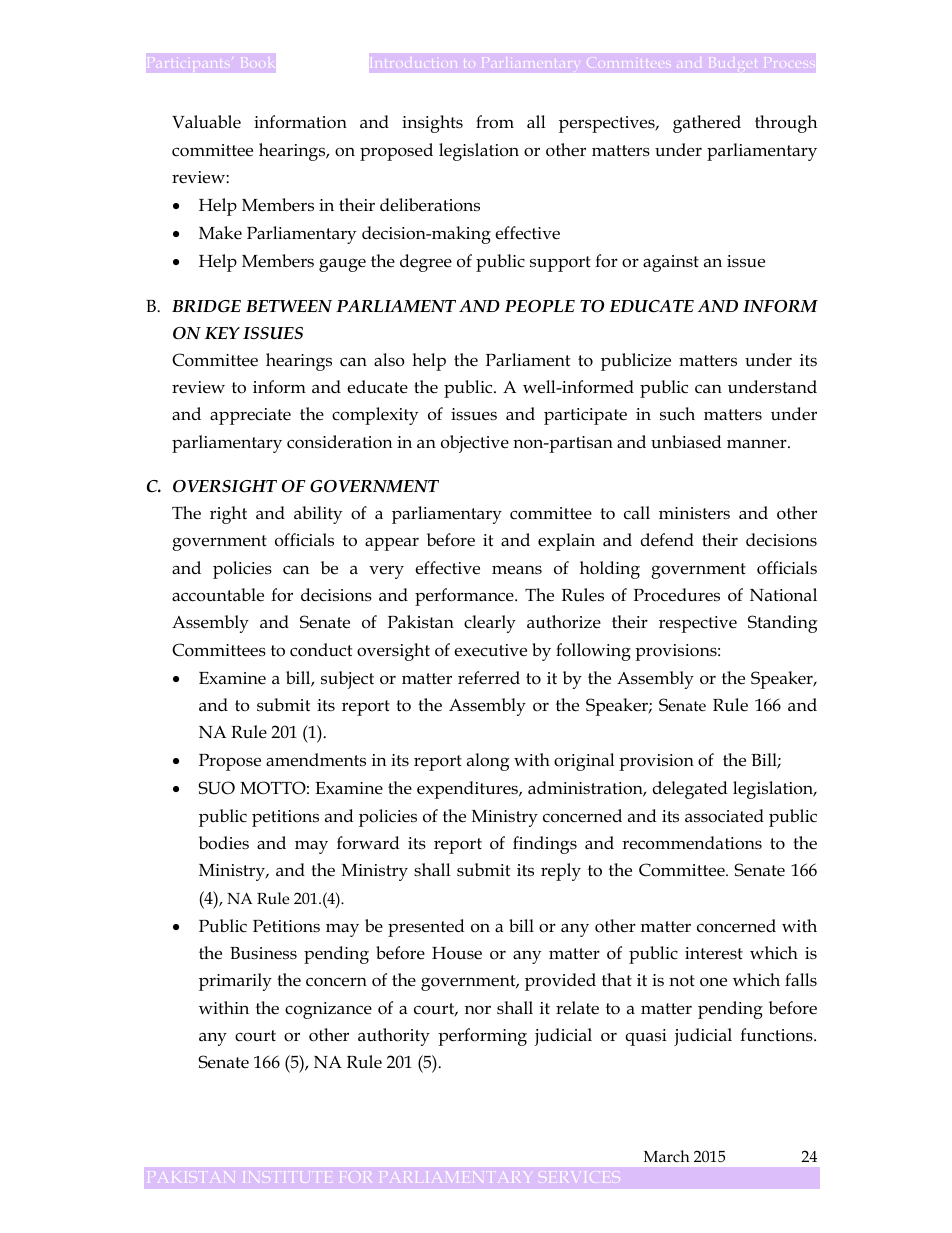  What do you see at coordinates (707, 124) in the document?
I see `gathered` at bounding box center [707, 124].
